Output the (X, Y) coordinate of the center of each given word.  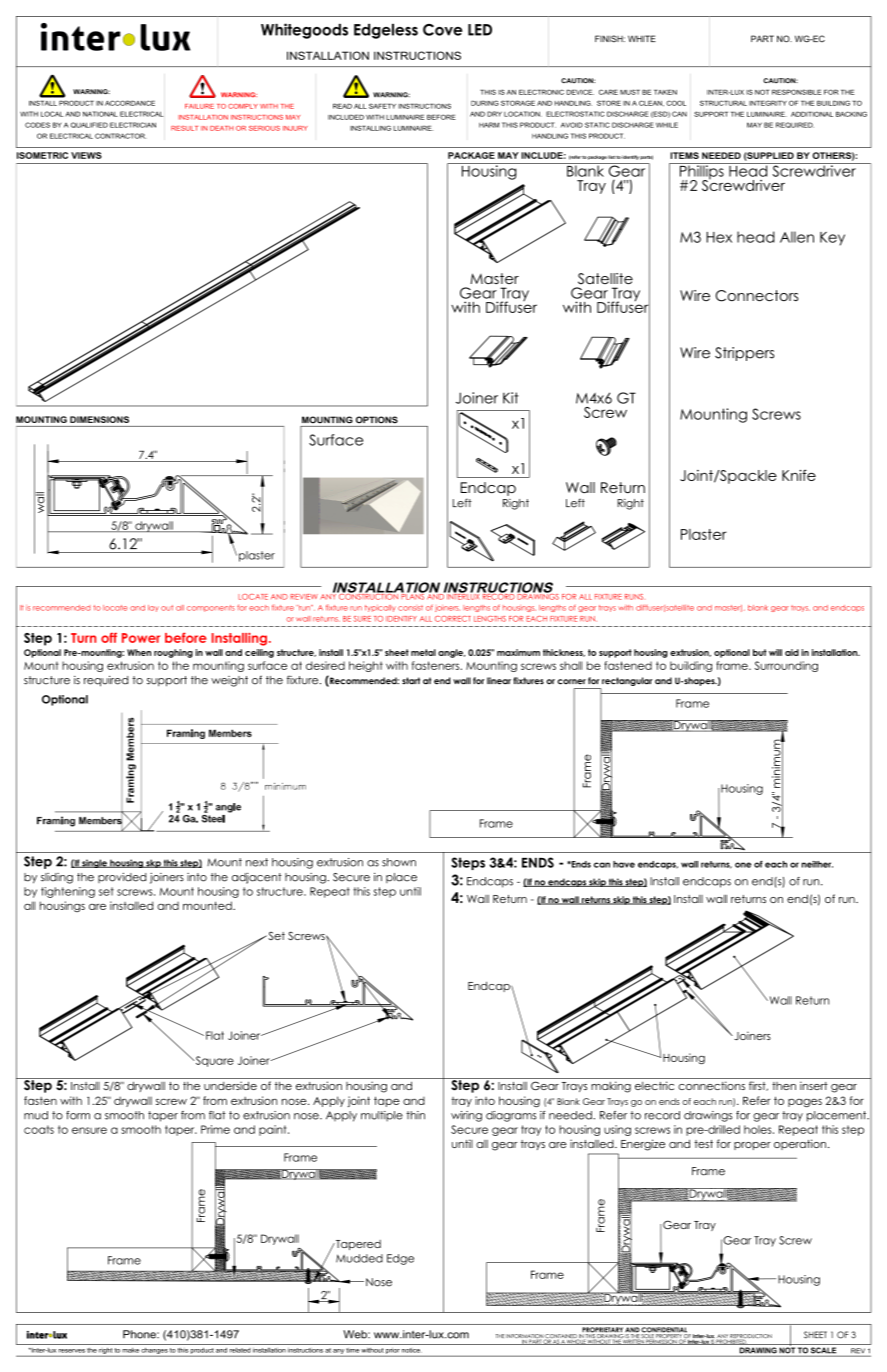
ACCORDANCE (130, 103)
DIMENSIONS (99, 419)
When (139, 652)
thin (415, 1115)
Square (213, 1061)
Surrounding (786, 666)
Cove (442, 30)
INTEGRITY (768, 103)
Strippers (744, 354)
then (784, 1086)
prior (392, 1351)
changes (155, 1351)
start (411, 681)
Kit (511, 398)
